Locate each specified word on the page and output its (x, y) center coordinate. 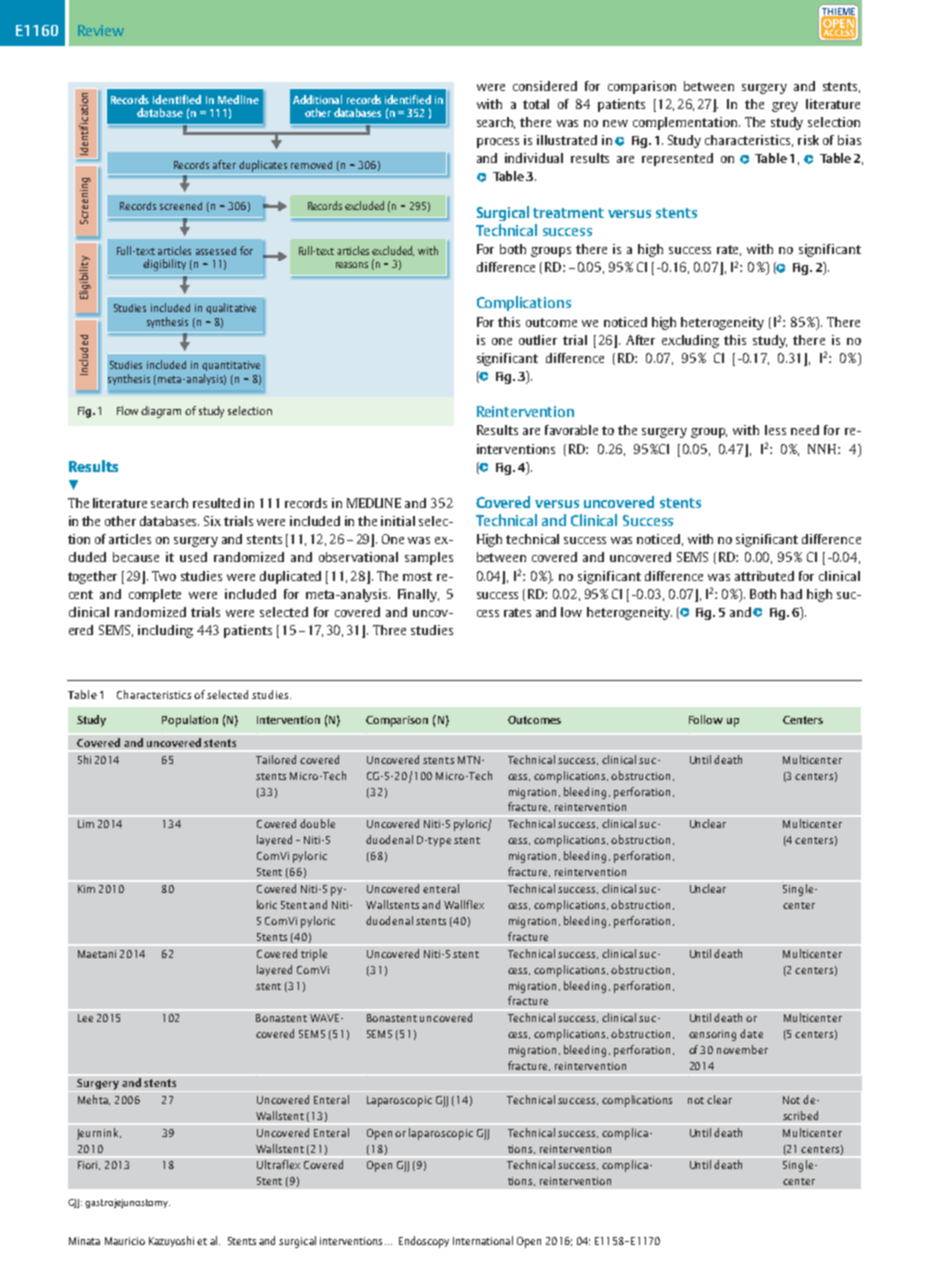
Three (389, 630)
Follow (706, 719)
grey (785, 107)
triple (314, 955)
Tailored (276, 759)
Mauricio (125, 1241)
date (751, 1033)
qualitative (231, 308)
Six (212, 521)
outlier (538, 340)
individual (534, 158)
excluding (690, 341)
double (317, 823)
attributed (764, 576)
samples (429, 558)
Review (101, 30)
